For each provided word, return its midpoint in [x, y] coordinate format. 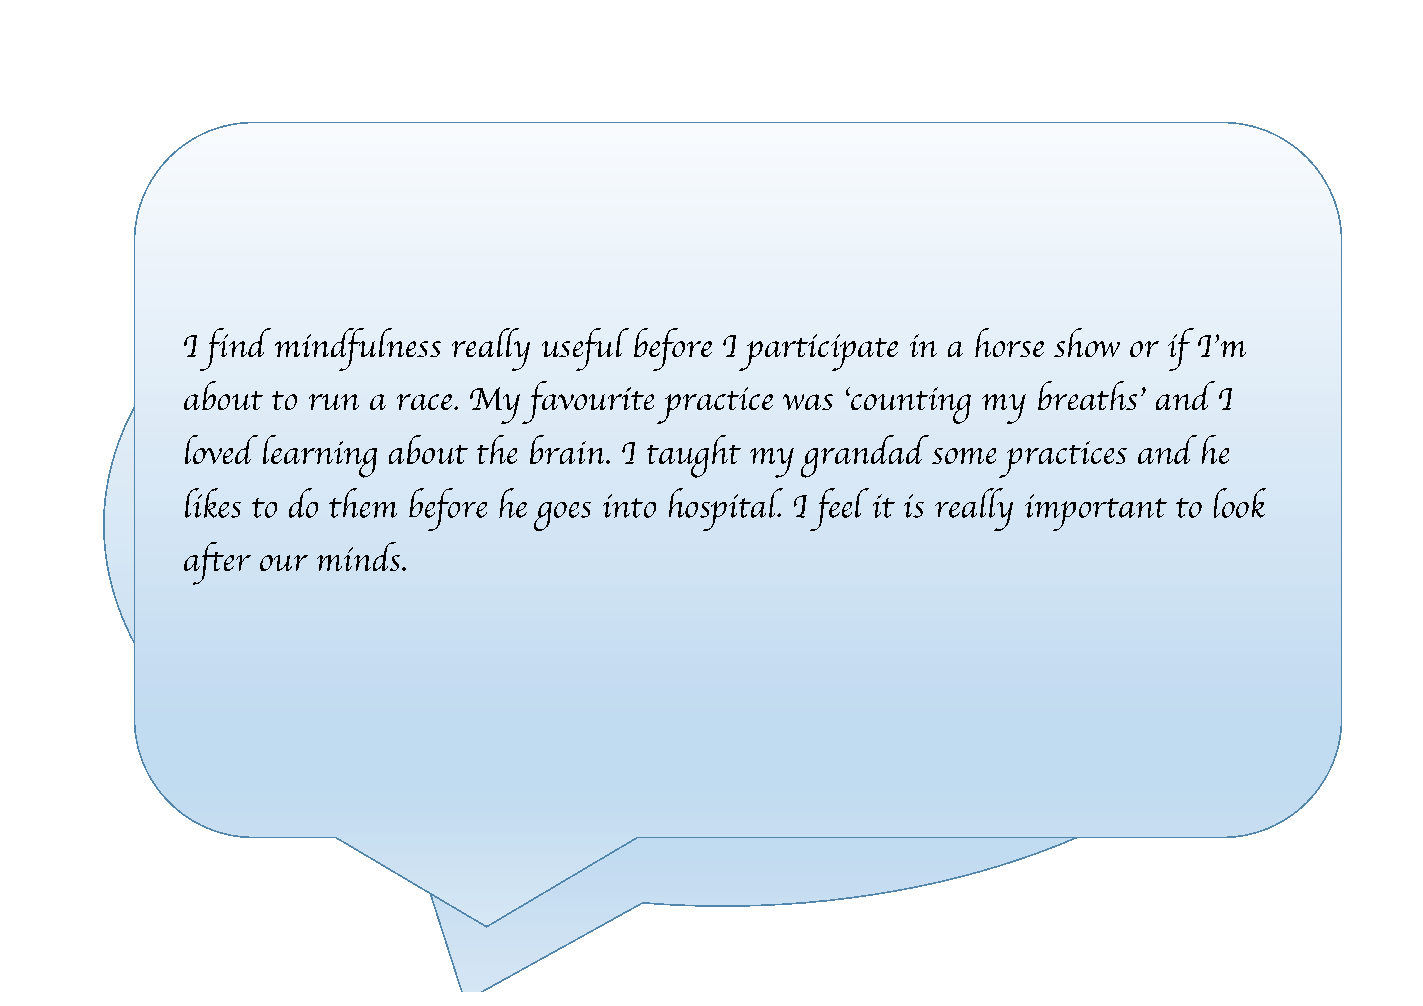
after [217, 563]
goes [562, 516]
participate [818, 352]
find [235, 349]
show [1087, 342]
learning [320, 456]
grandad [865, 456]
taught [694, 456]
